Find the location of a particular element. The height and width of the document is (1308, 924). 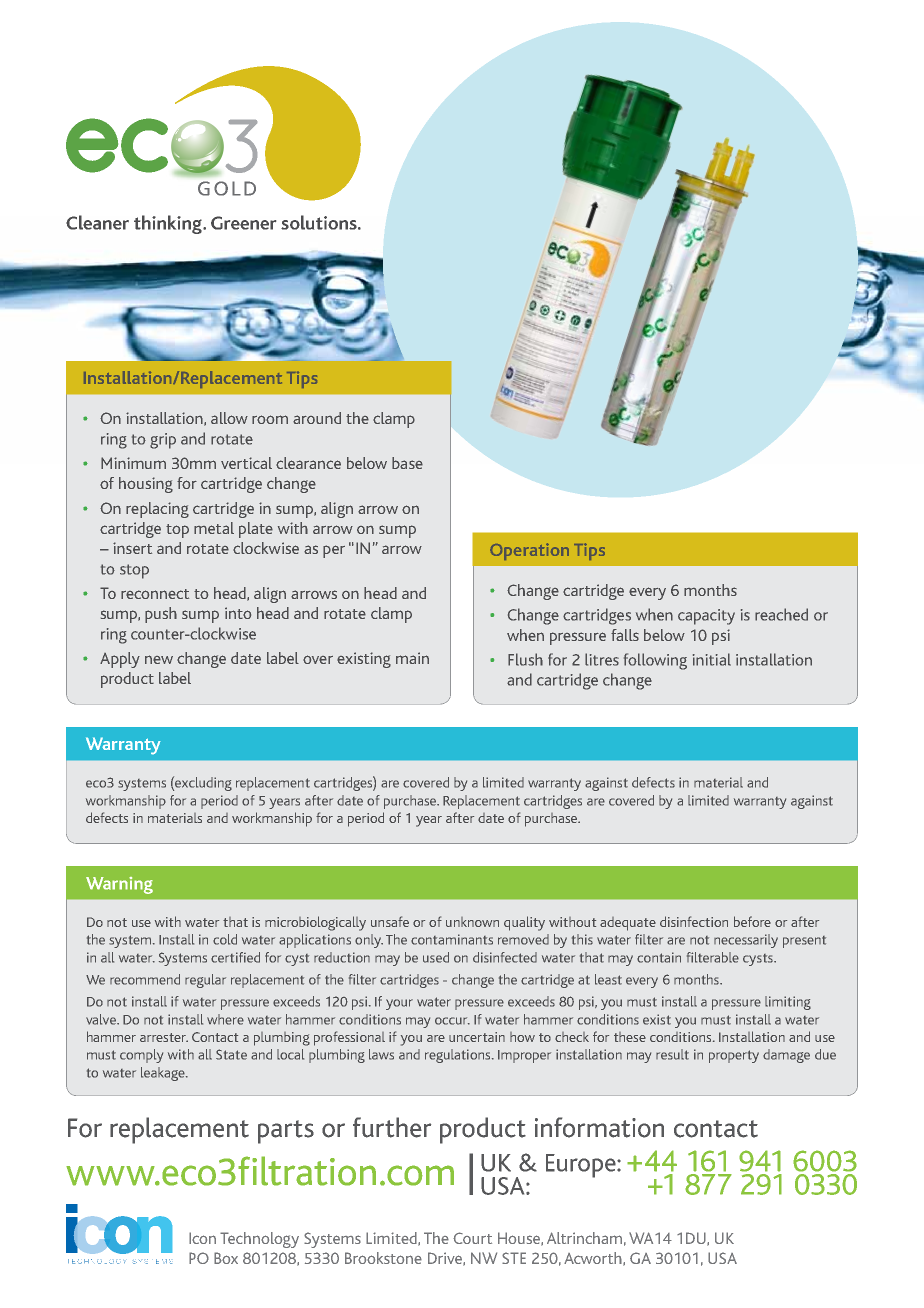

main is located at coordinates (412, 658).
